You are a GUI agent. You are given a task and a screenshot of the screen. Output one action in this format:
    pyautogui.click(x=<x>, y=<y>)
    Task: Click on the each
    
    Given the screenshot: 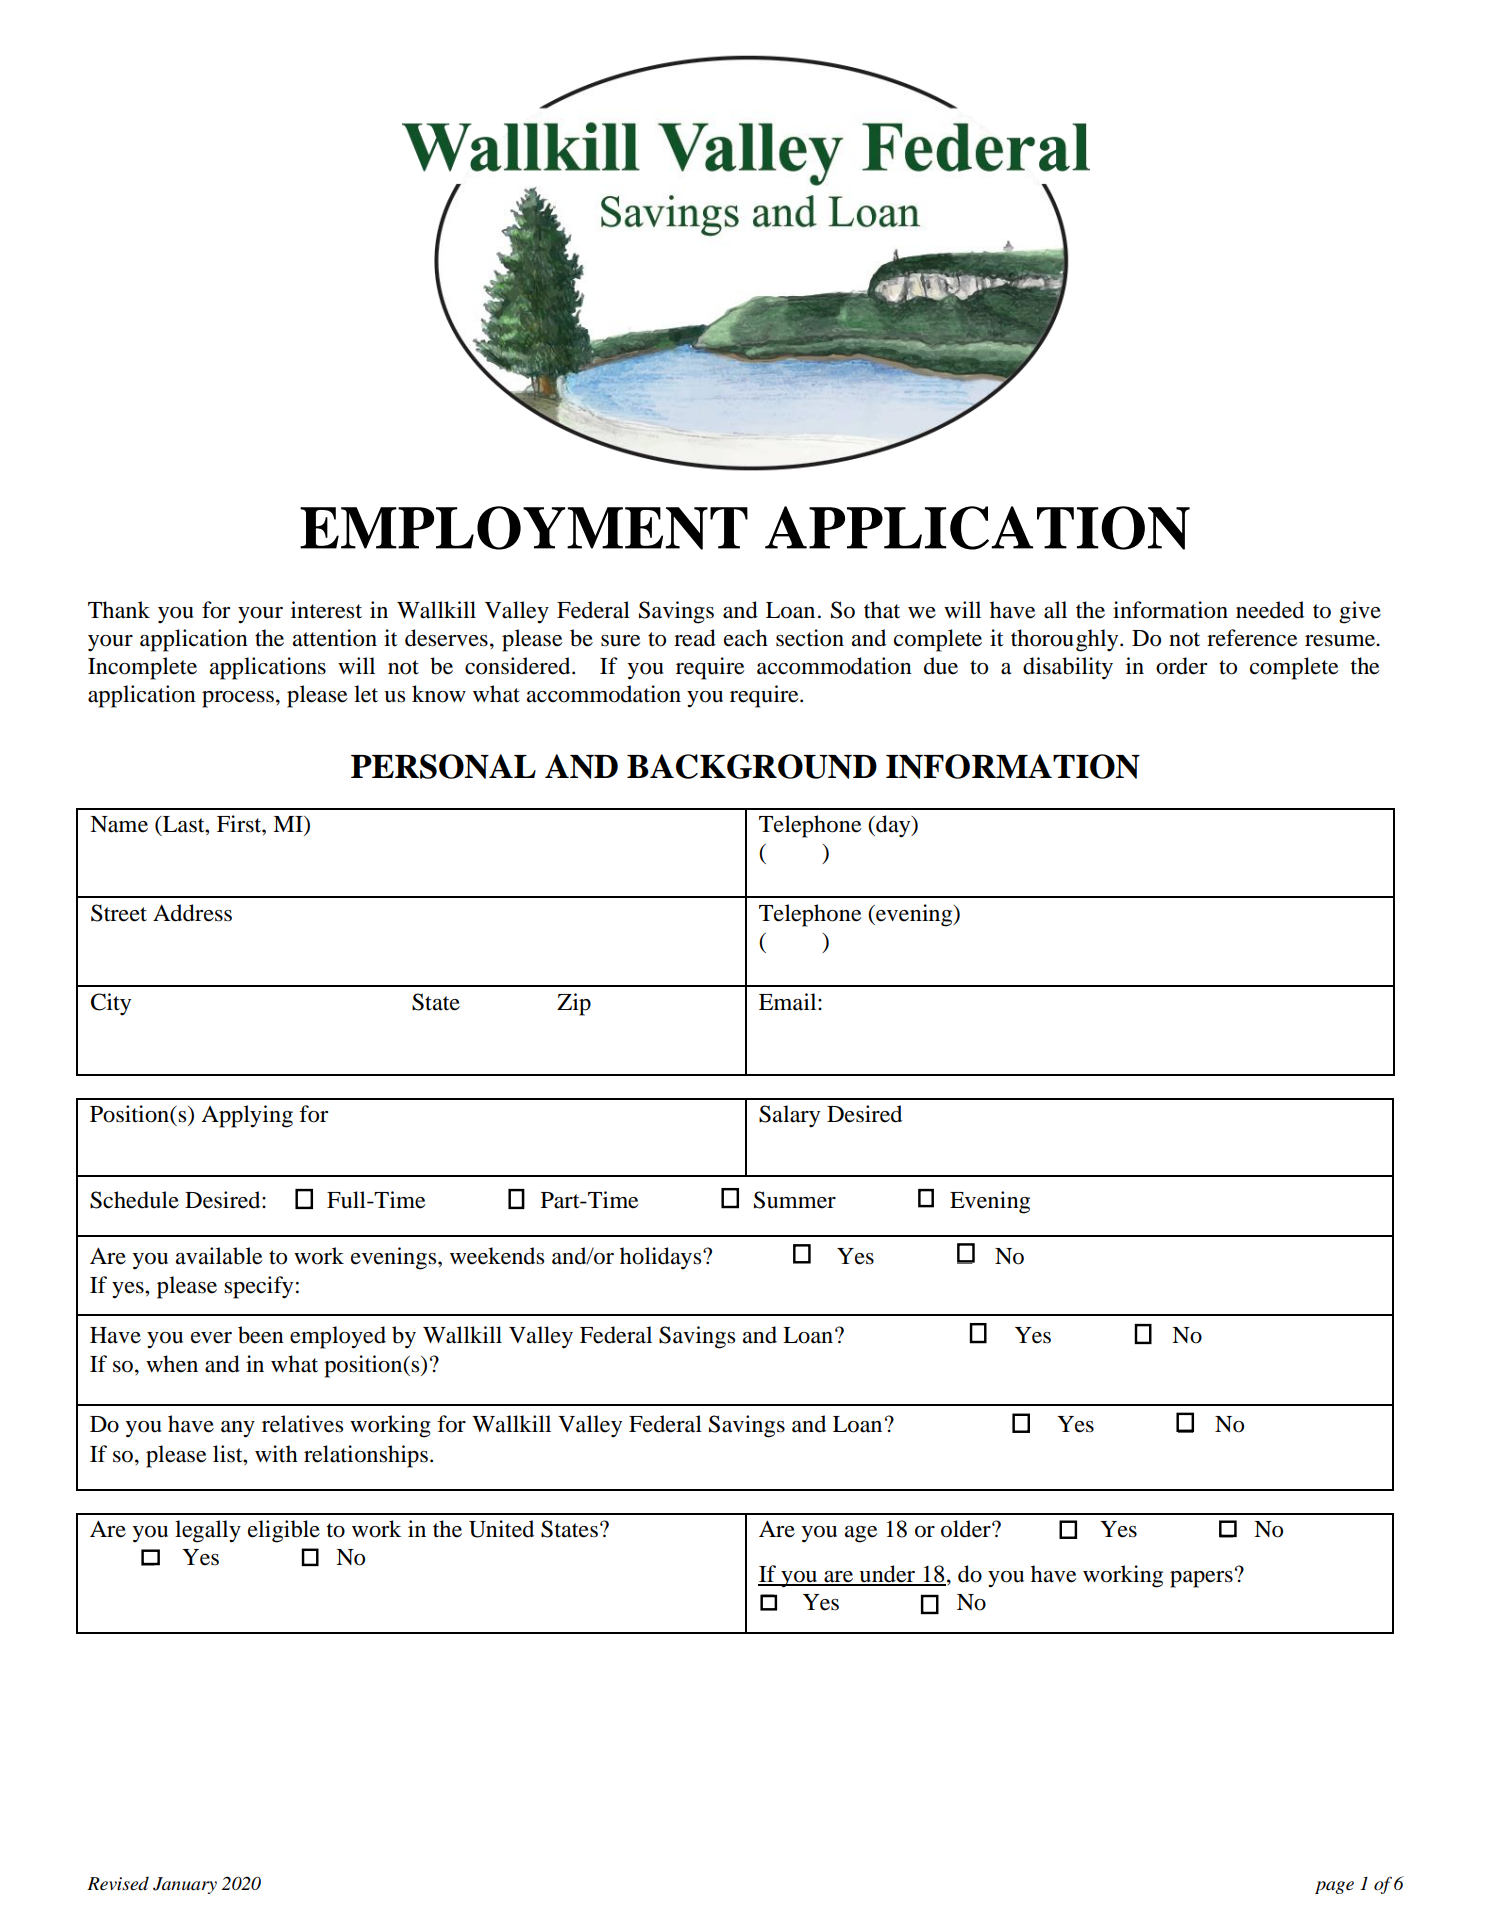 What is the action you would take?
    pyautogui.click(x=746, y=638)
